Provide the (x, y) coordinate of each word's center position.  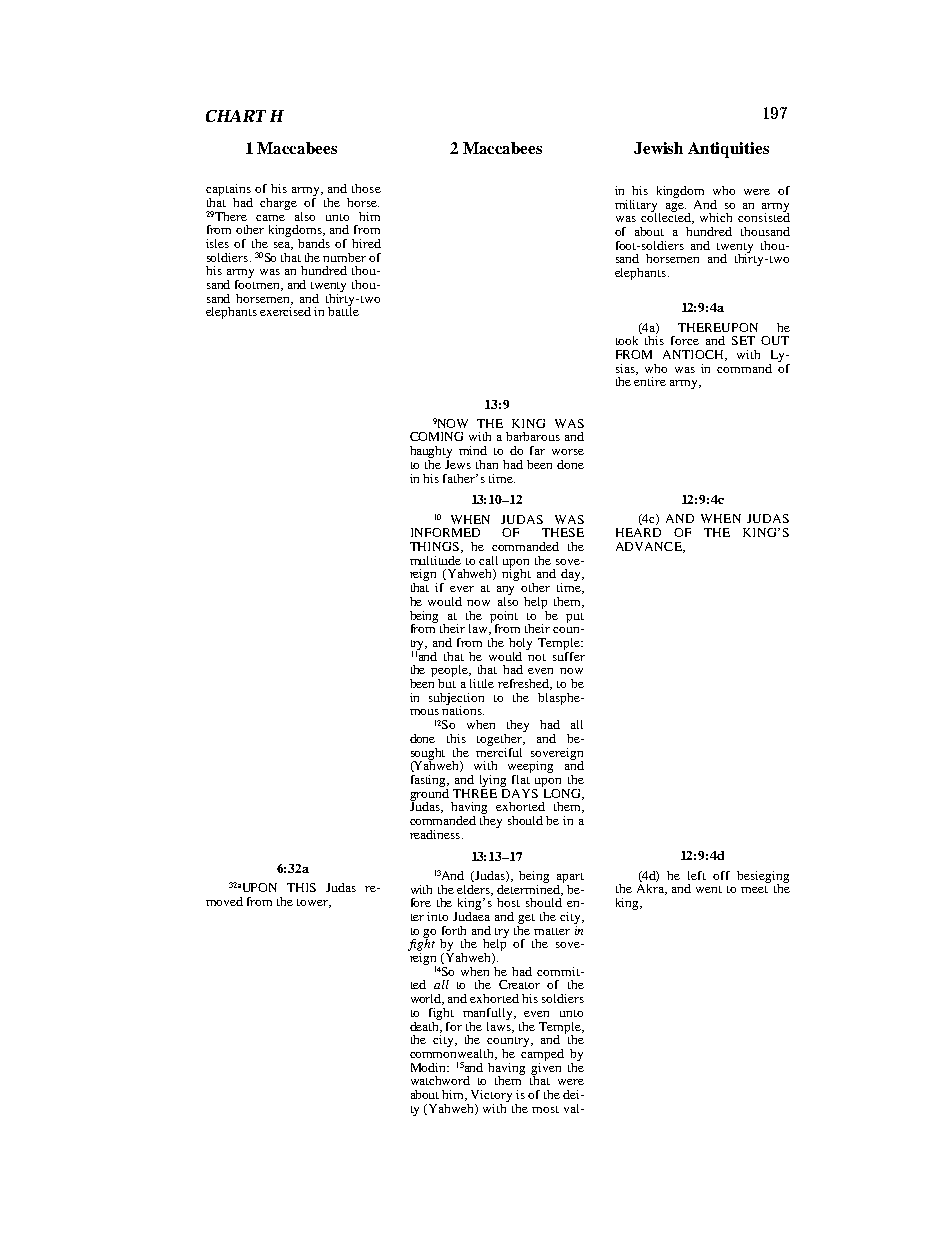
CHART (235, 116)
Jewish (658, 148)
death (426, 1026)
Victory (491, 1096)
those (366, 188)
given (546, 1068)
